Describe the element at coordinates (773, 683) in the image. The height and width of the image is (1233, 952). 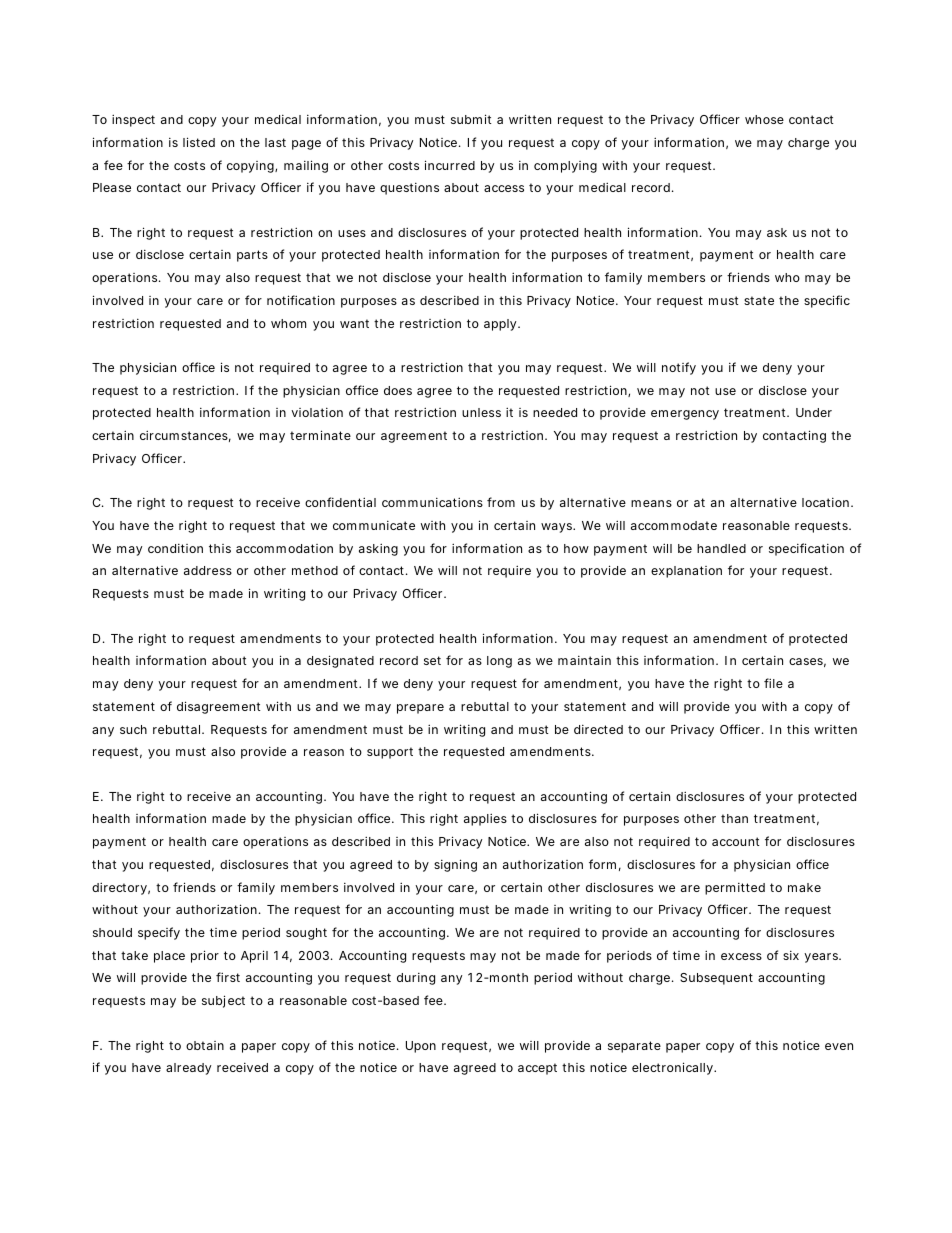
I see `file` at that location.
